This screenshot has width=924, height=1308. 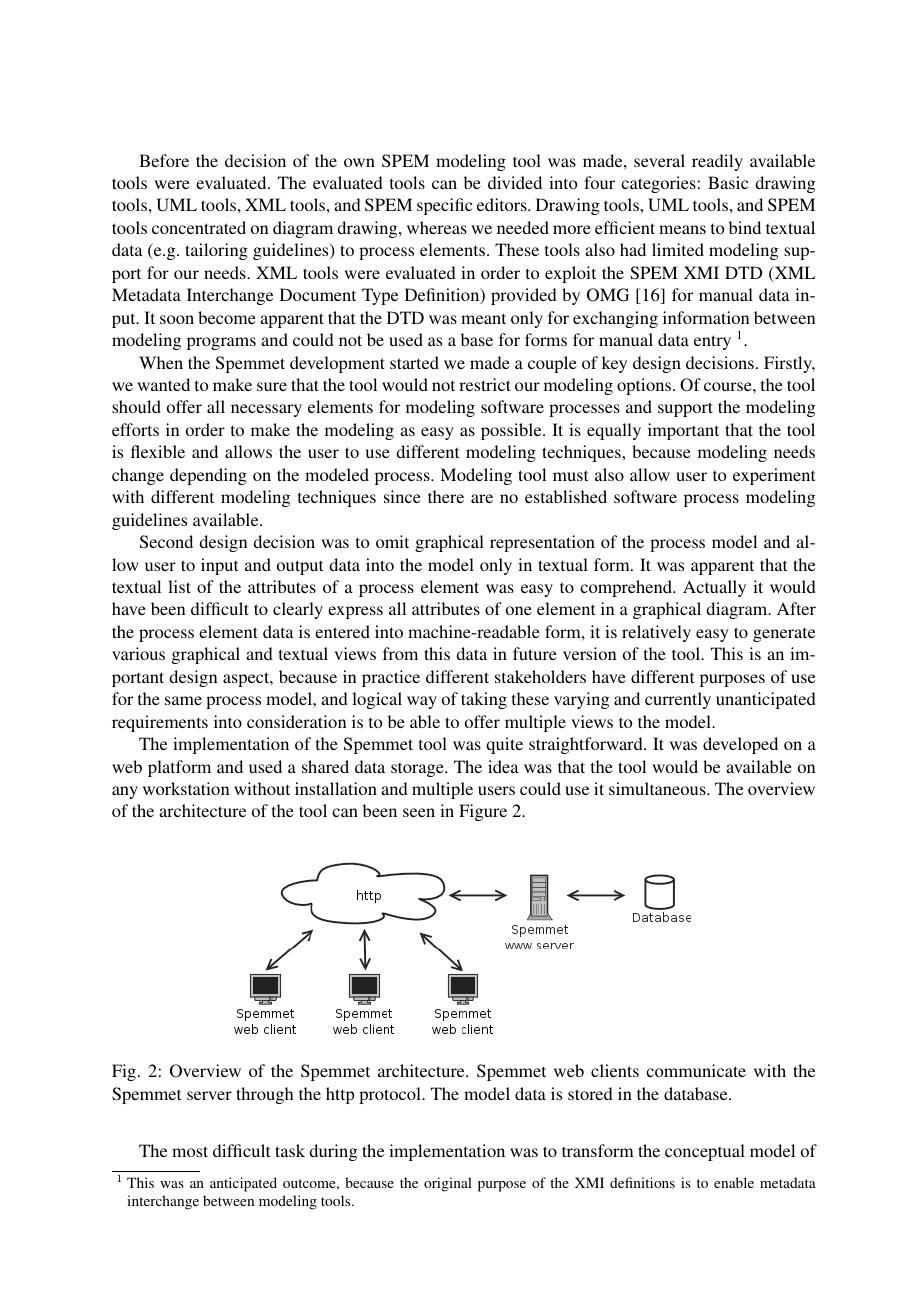 I want to click on same, so click(x=183, y=700).
